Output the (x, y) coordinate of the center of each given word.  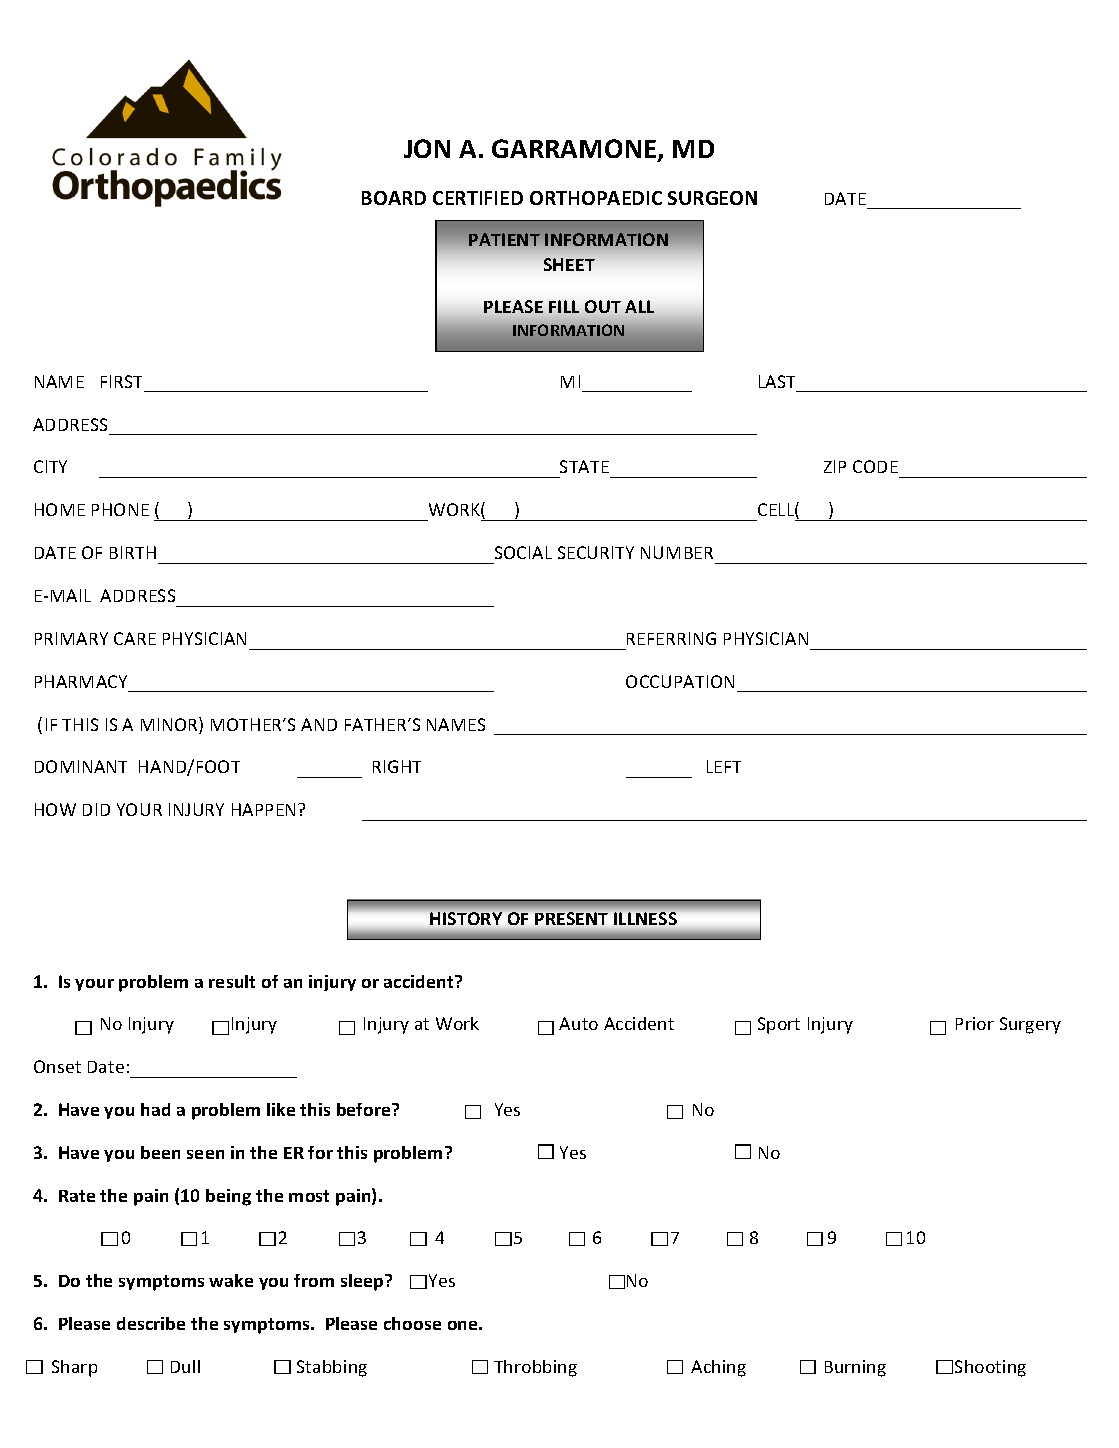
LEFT (724, 766)
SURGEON (712, 198)
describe (151, 1323)
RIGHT (397, 766)
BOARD (394, 198)
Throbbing (535, 1368)
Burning (855, 1368)
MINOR (170, 725)
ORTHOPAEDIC (596, 198)
